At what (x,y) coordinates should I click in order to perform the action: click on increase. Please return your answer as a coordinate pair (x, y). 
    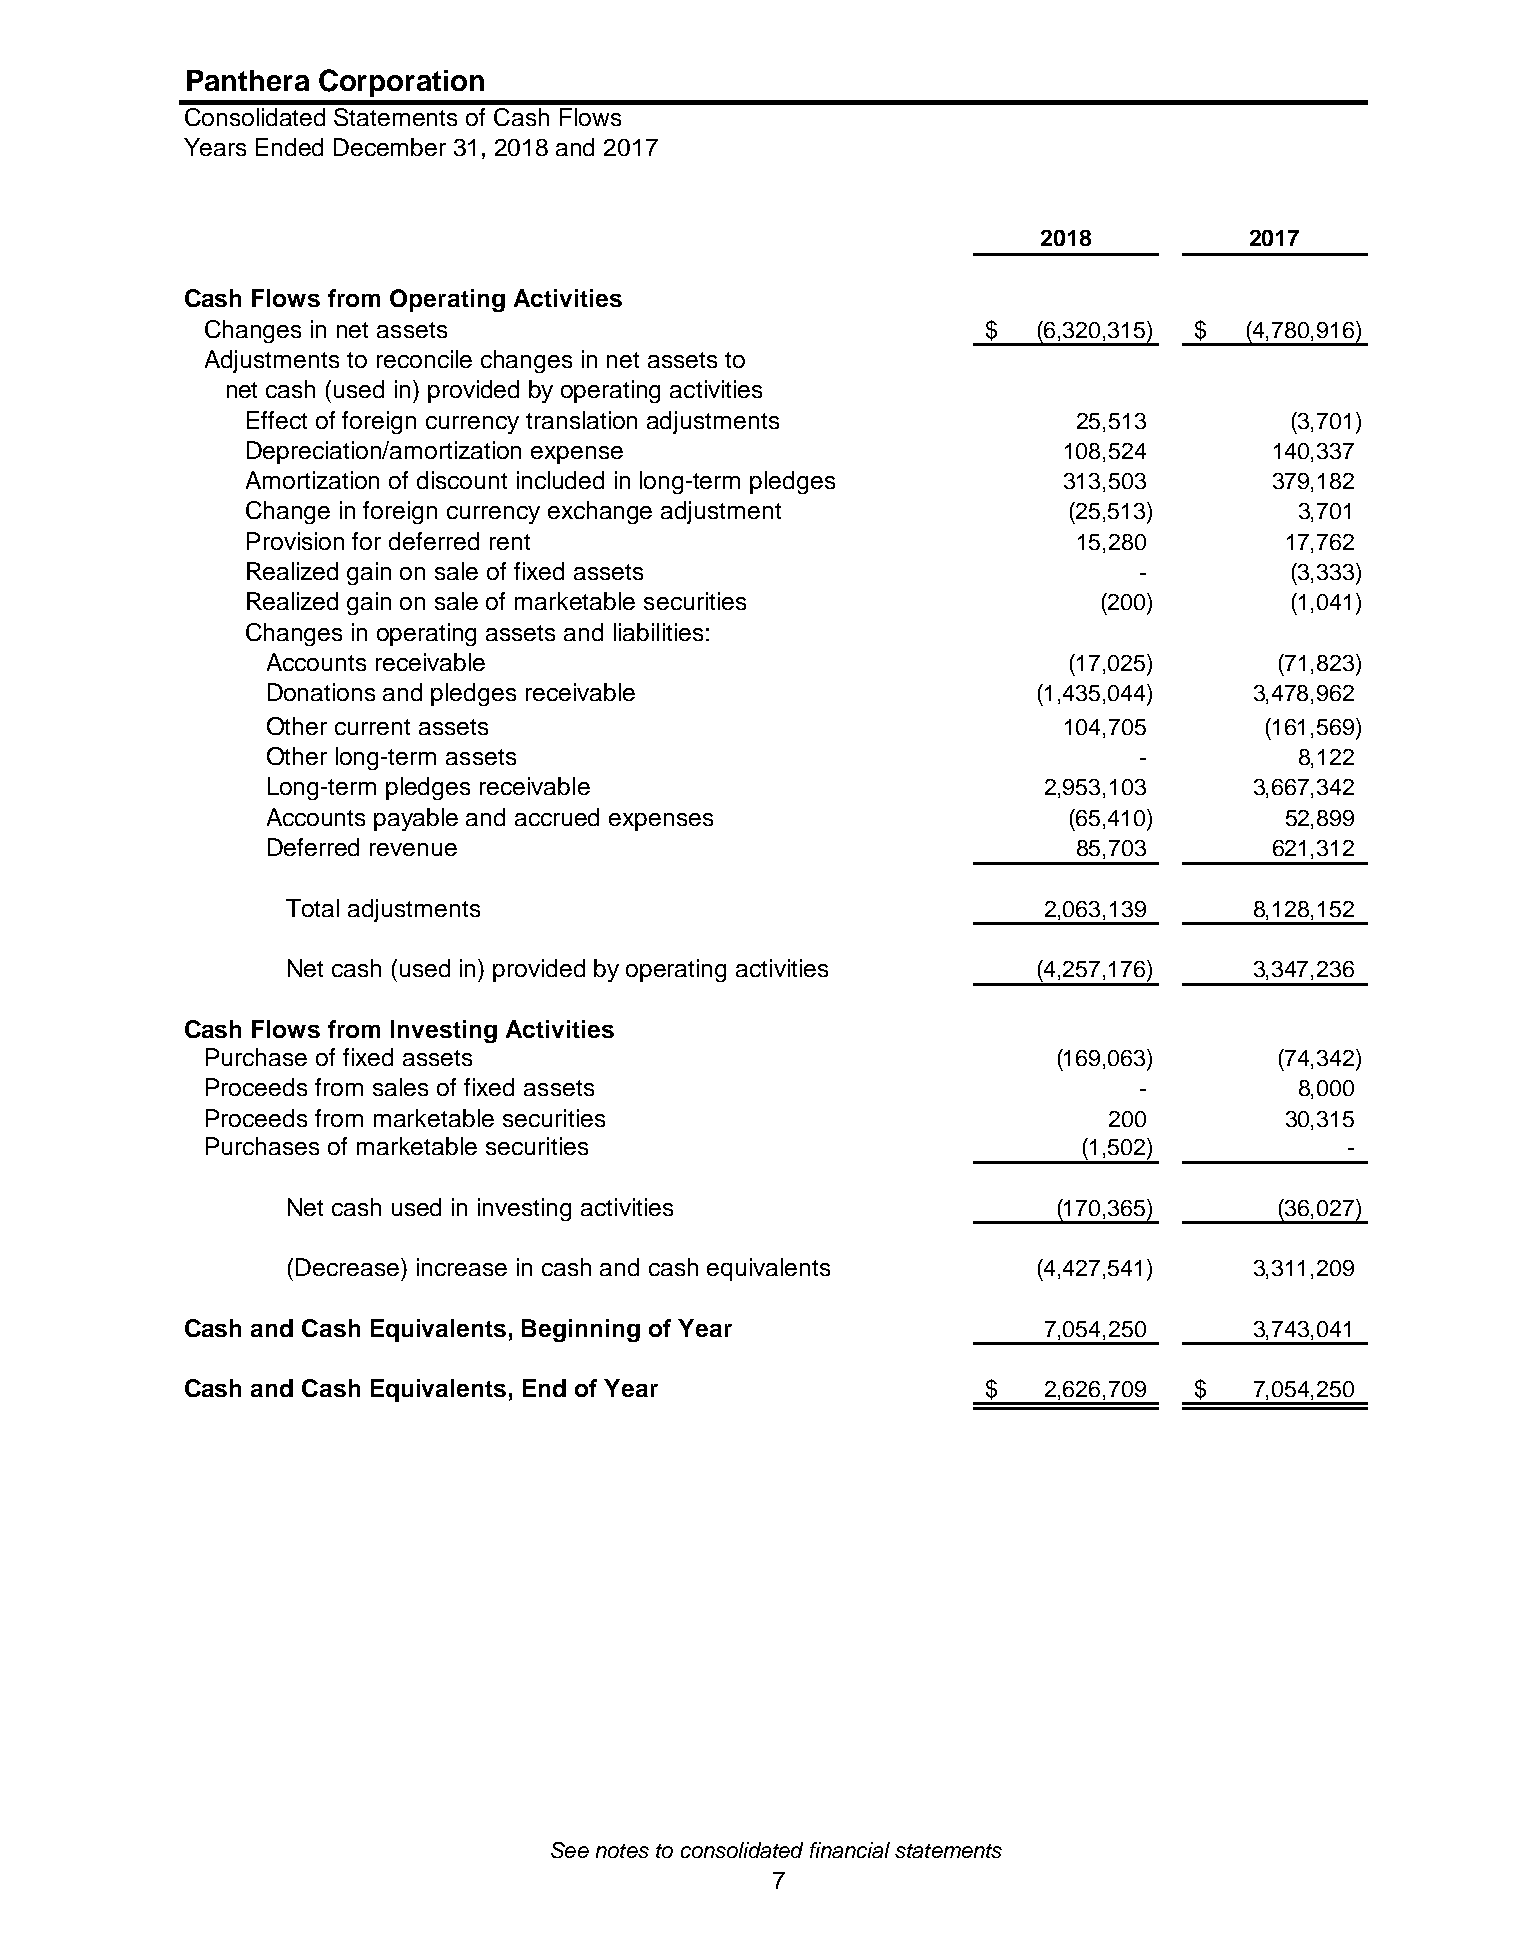
    Looking at the image, I should click on (462, 1267).
